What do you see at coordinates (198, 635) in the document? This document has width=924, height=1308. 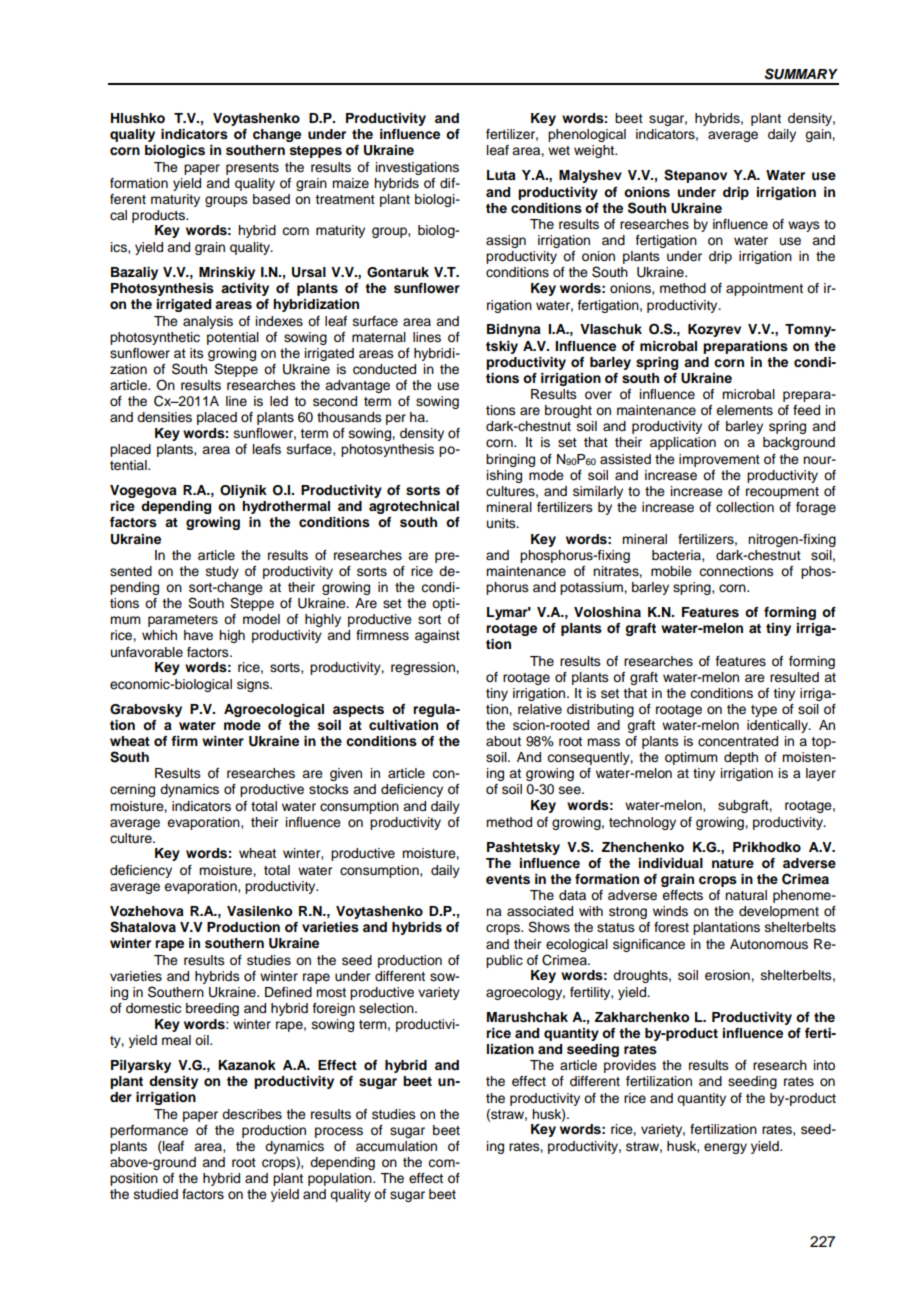 I see `have` at bounding box center [198, 635].
